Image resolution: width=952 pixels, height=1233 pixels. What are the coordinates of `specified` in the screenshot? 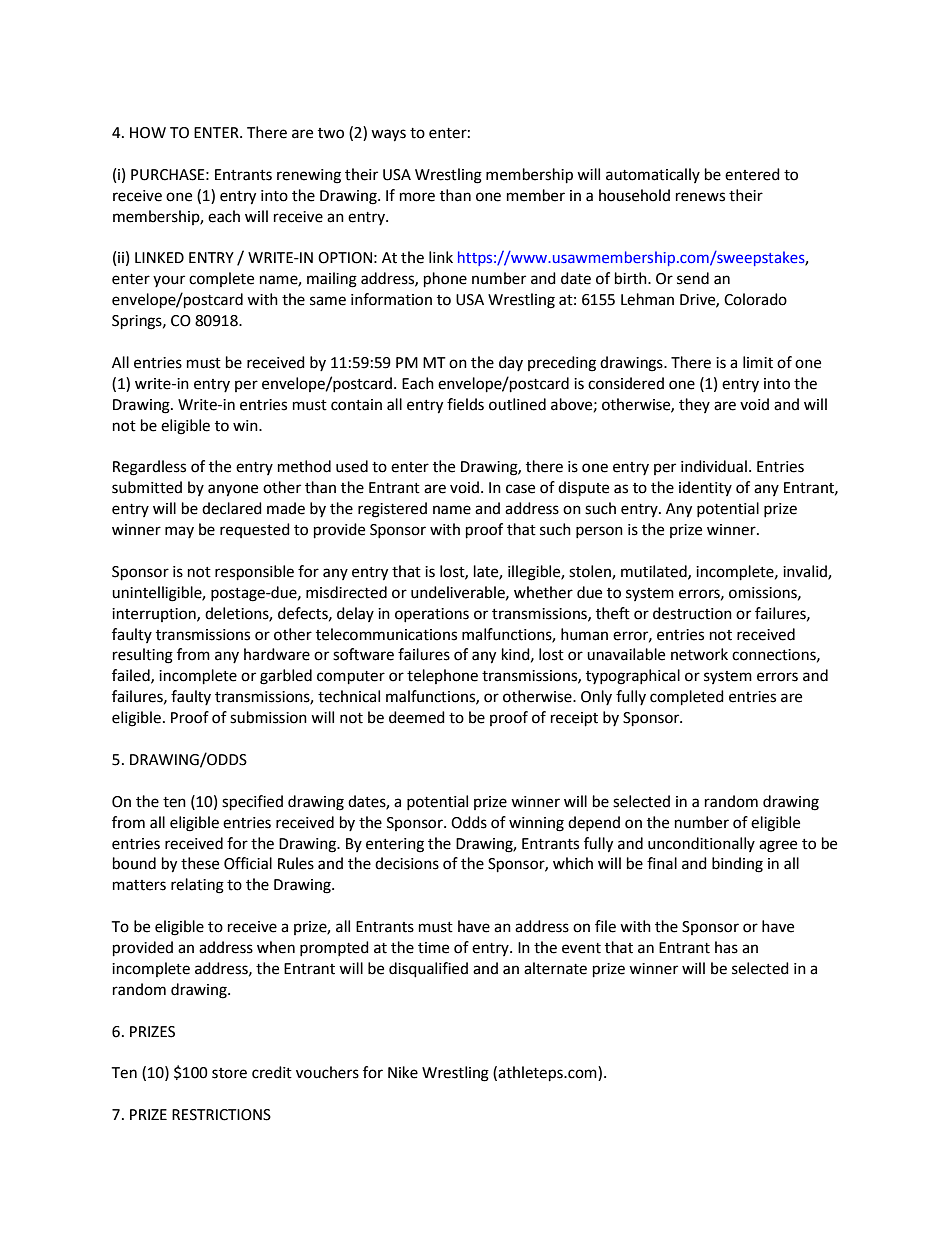 It's located at (252, 803).
